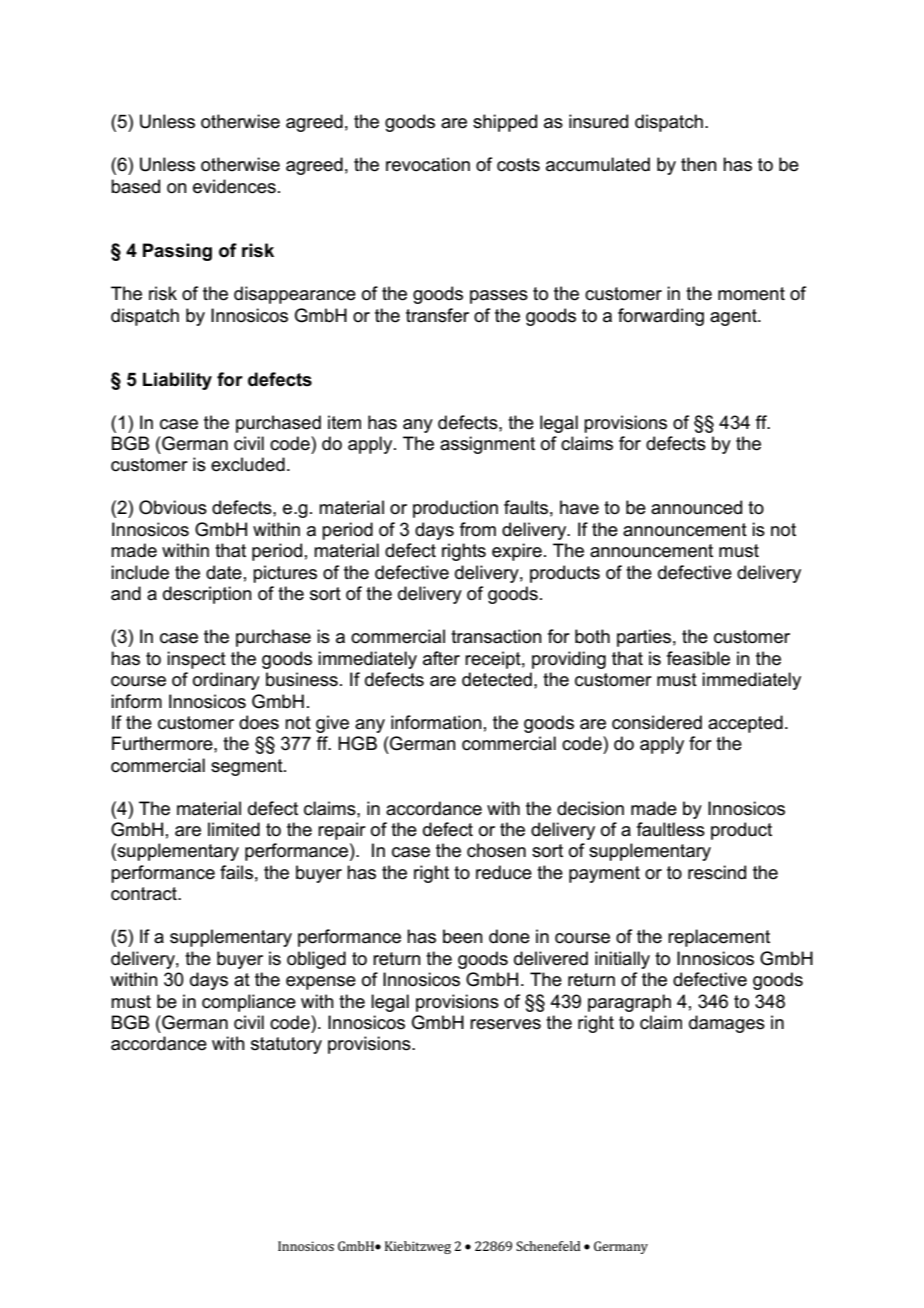 The height and width of the page is (1308, 924). I want to click on announced, so click(696, 507).
